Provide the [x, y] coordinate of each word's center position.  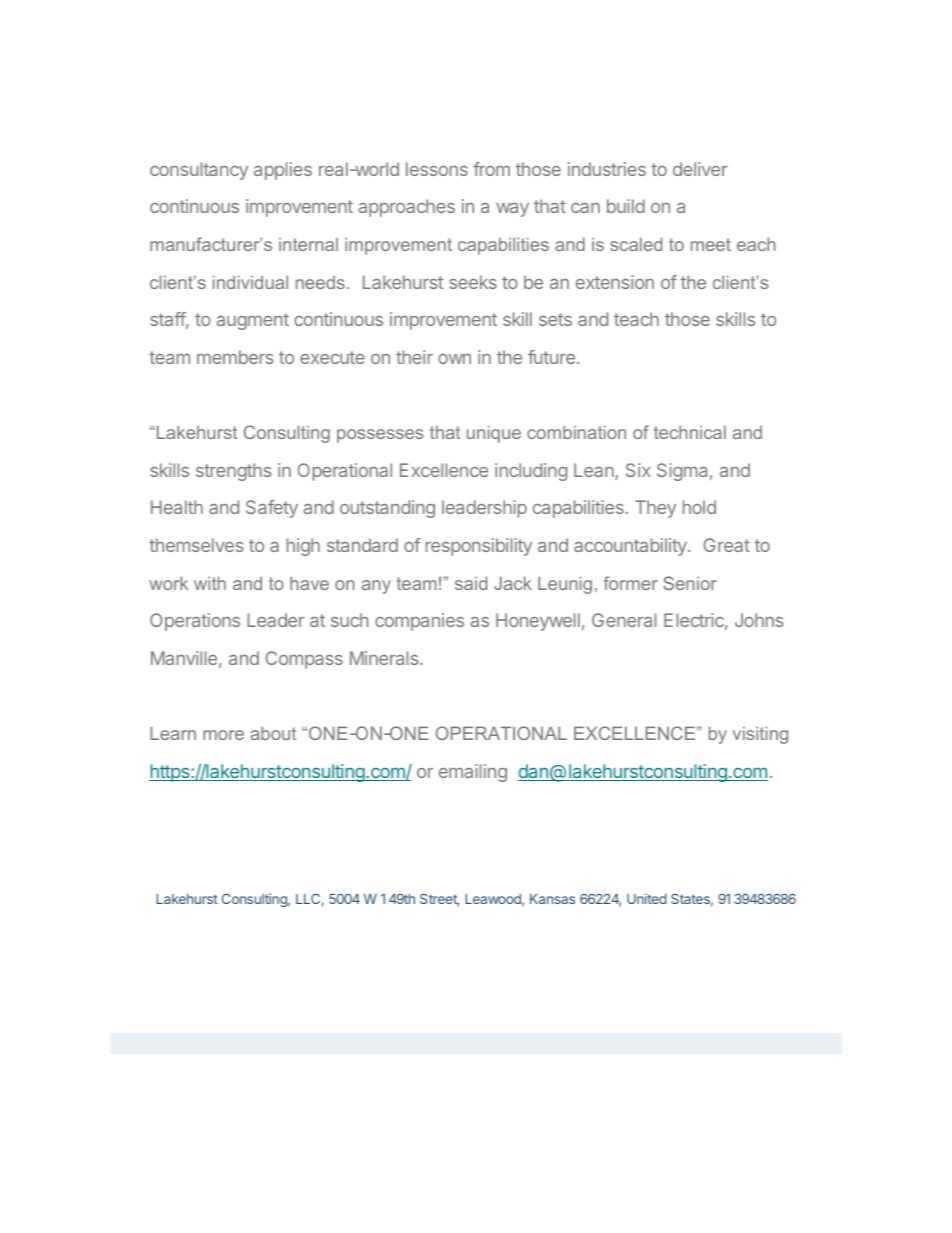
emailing [473, 773]
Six [638, 470]
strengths [233, 472]
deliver [700, 169]
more [223, 735]
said [471, 583]
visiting [760, 735]
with [210, 583]
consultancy [199, 171]
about [273, 733]
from [491, 169]
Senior [690, 583]
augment [252, 321]
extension [615, 282]
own [454, 359]
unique [494, 434]
